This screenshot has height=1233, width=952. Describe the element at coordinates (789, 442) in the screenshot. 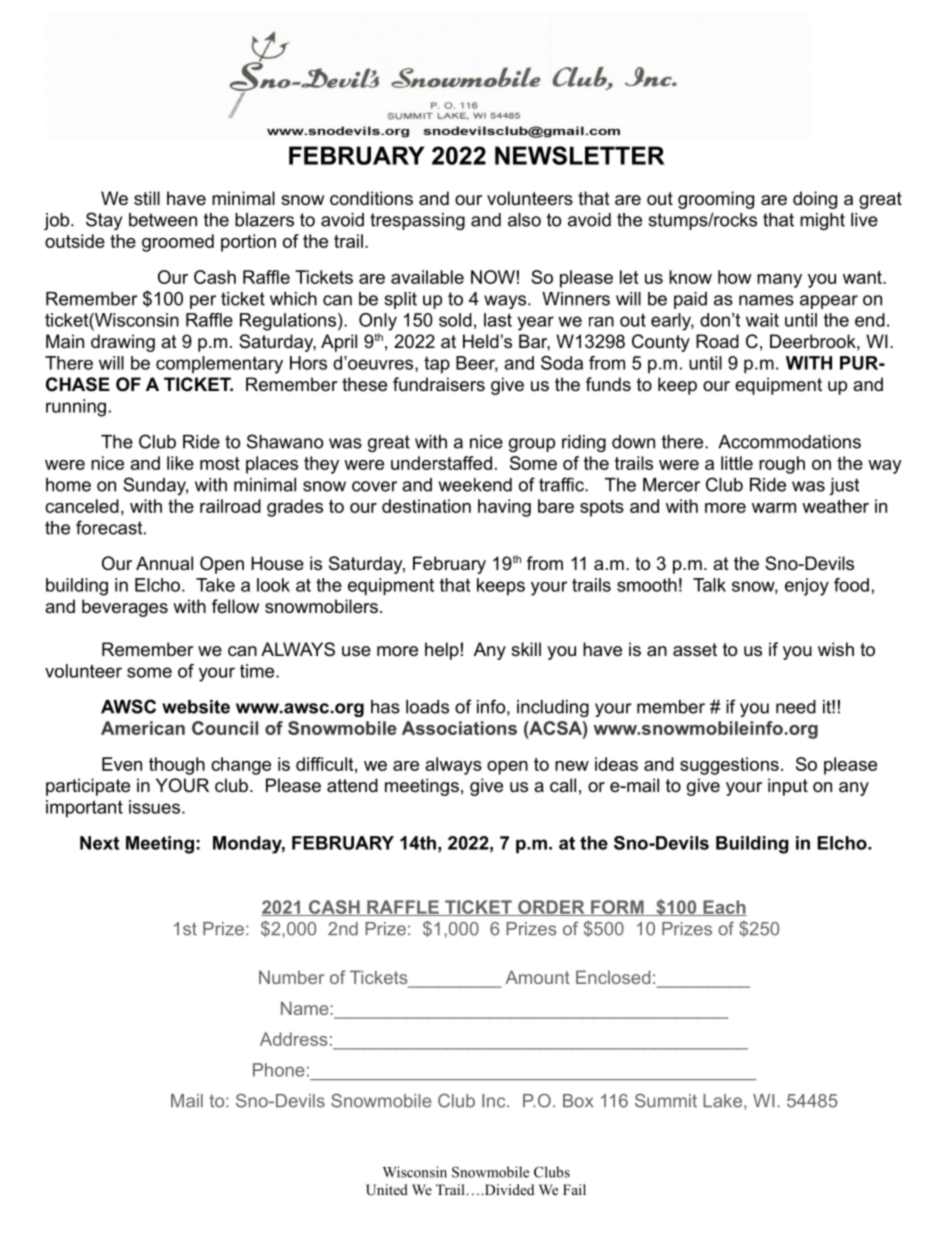

I see `Accommodations` at that location.
